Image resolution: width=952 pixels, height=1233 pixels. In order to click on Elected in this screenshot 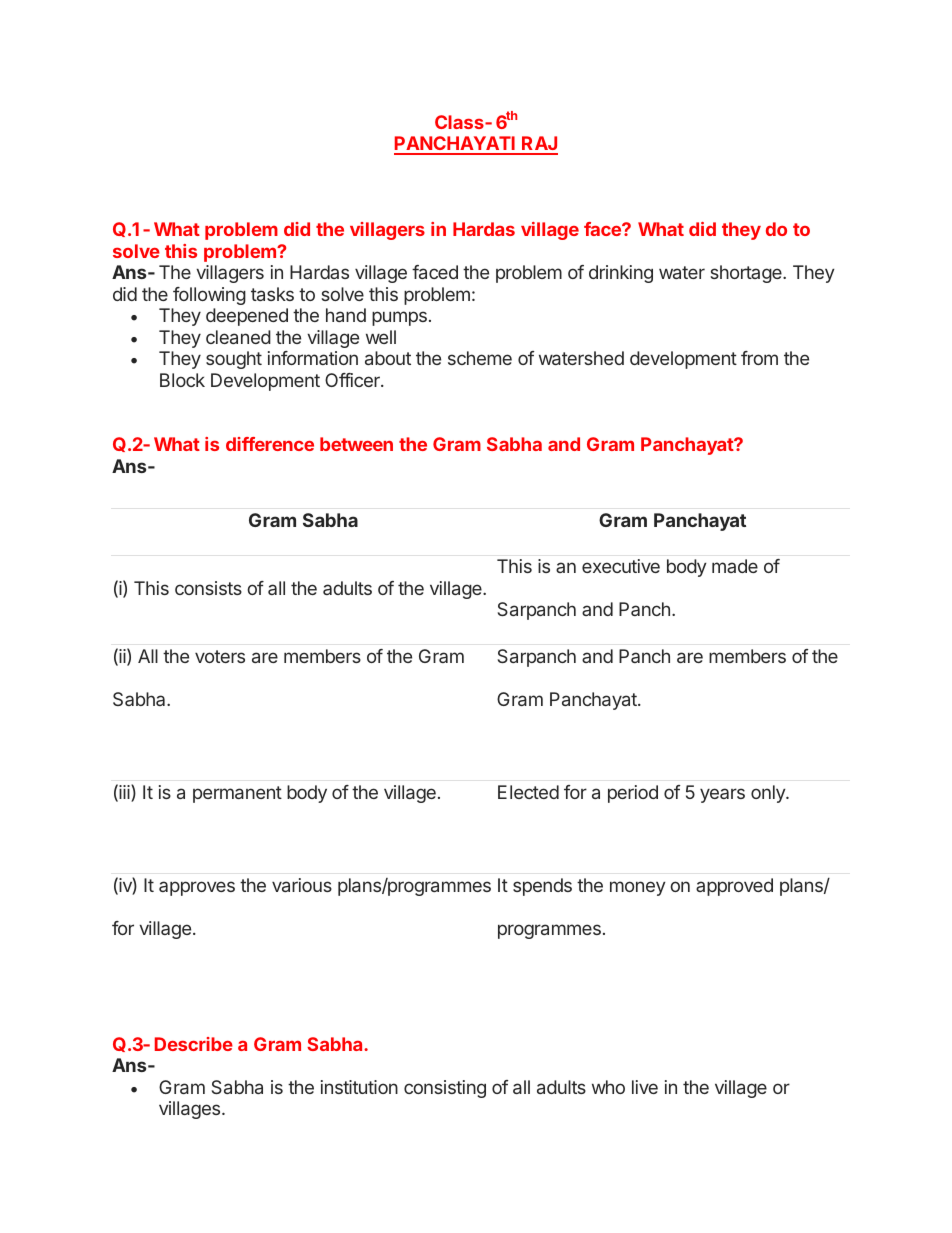, I will do `click(528, 792)`.
